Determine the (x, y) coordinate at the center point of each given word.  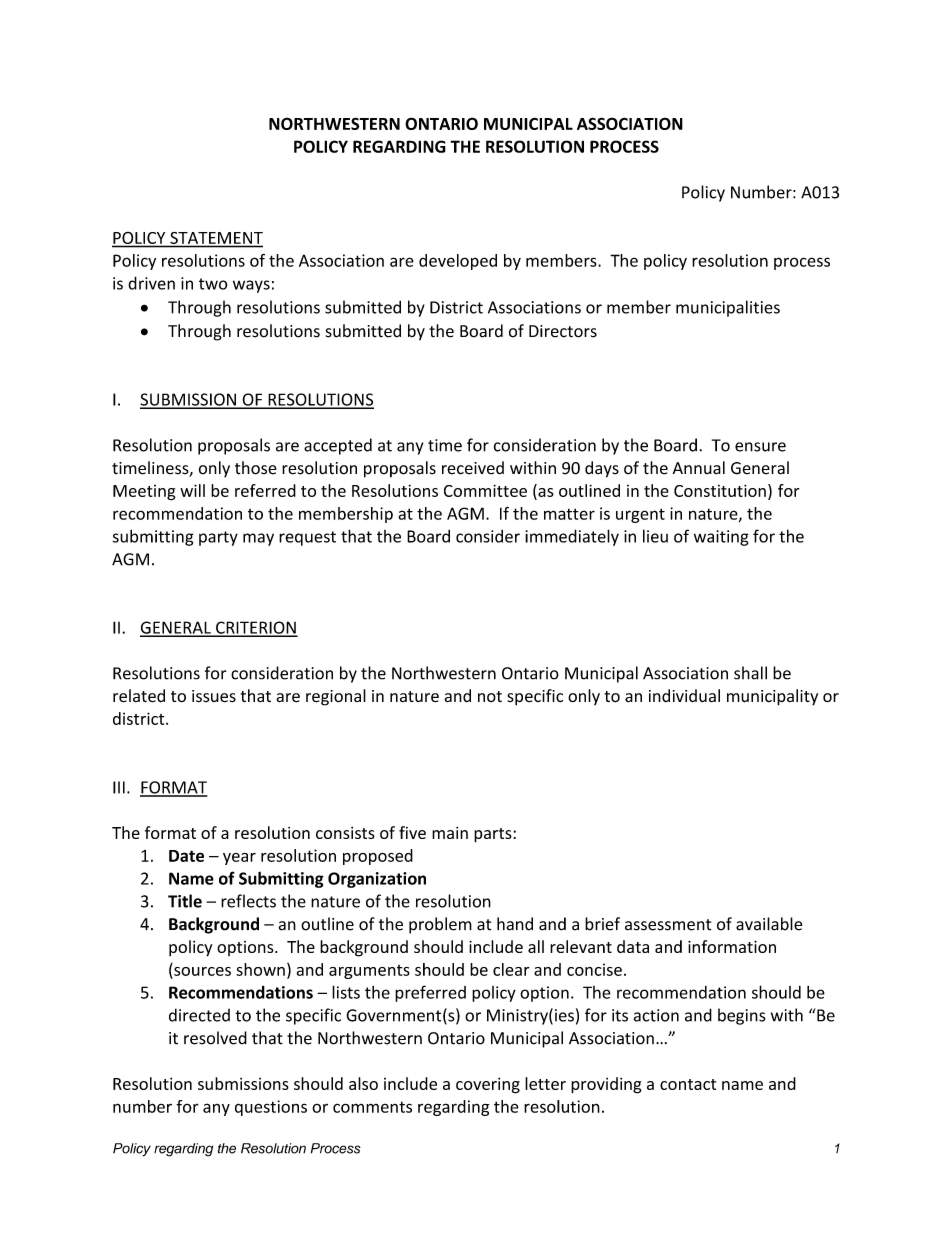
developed (458, 262)
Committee (485, 490)
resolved (215, 1038)
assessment (668, 925)
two (213, 284)
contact (688, 1084)
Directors (563, 331)
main (450, 833)
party (218, 538)
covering (488, 1085)
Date (186, 856)
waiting (721, 538)
